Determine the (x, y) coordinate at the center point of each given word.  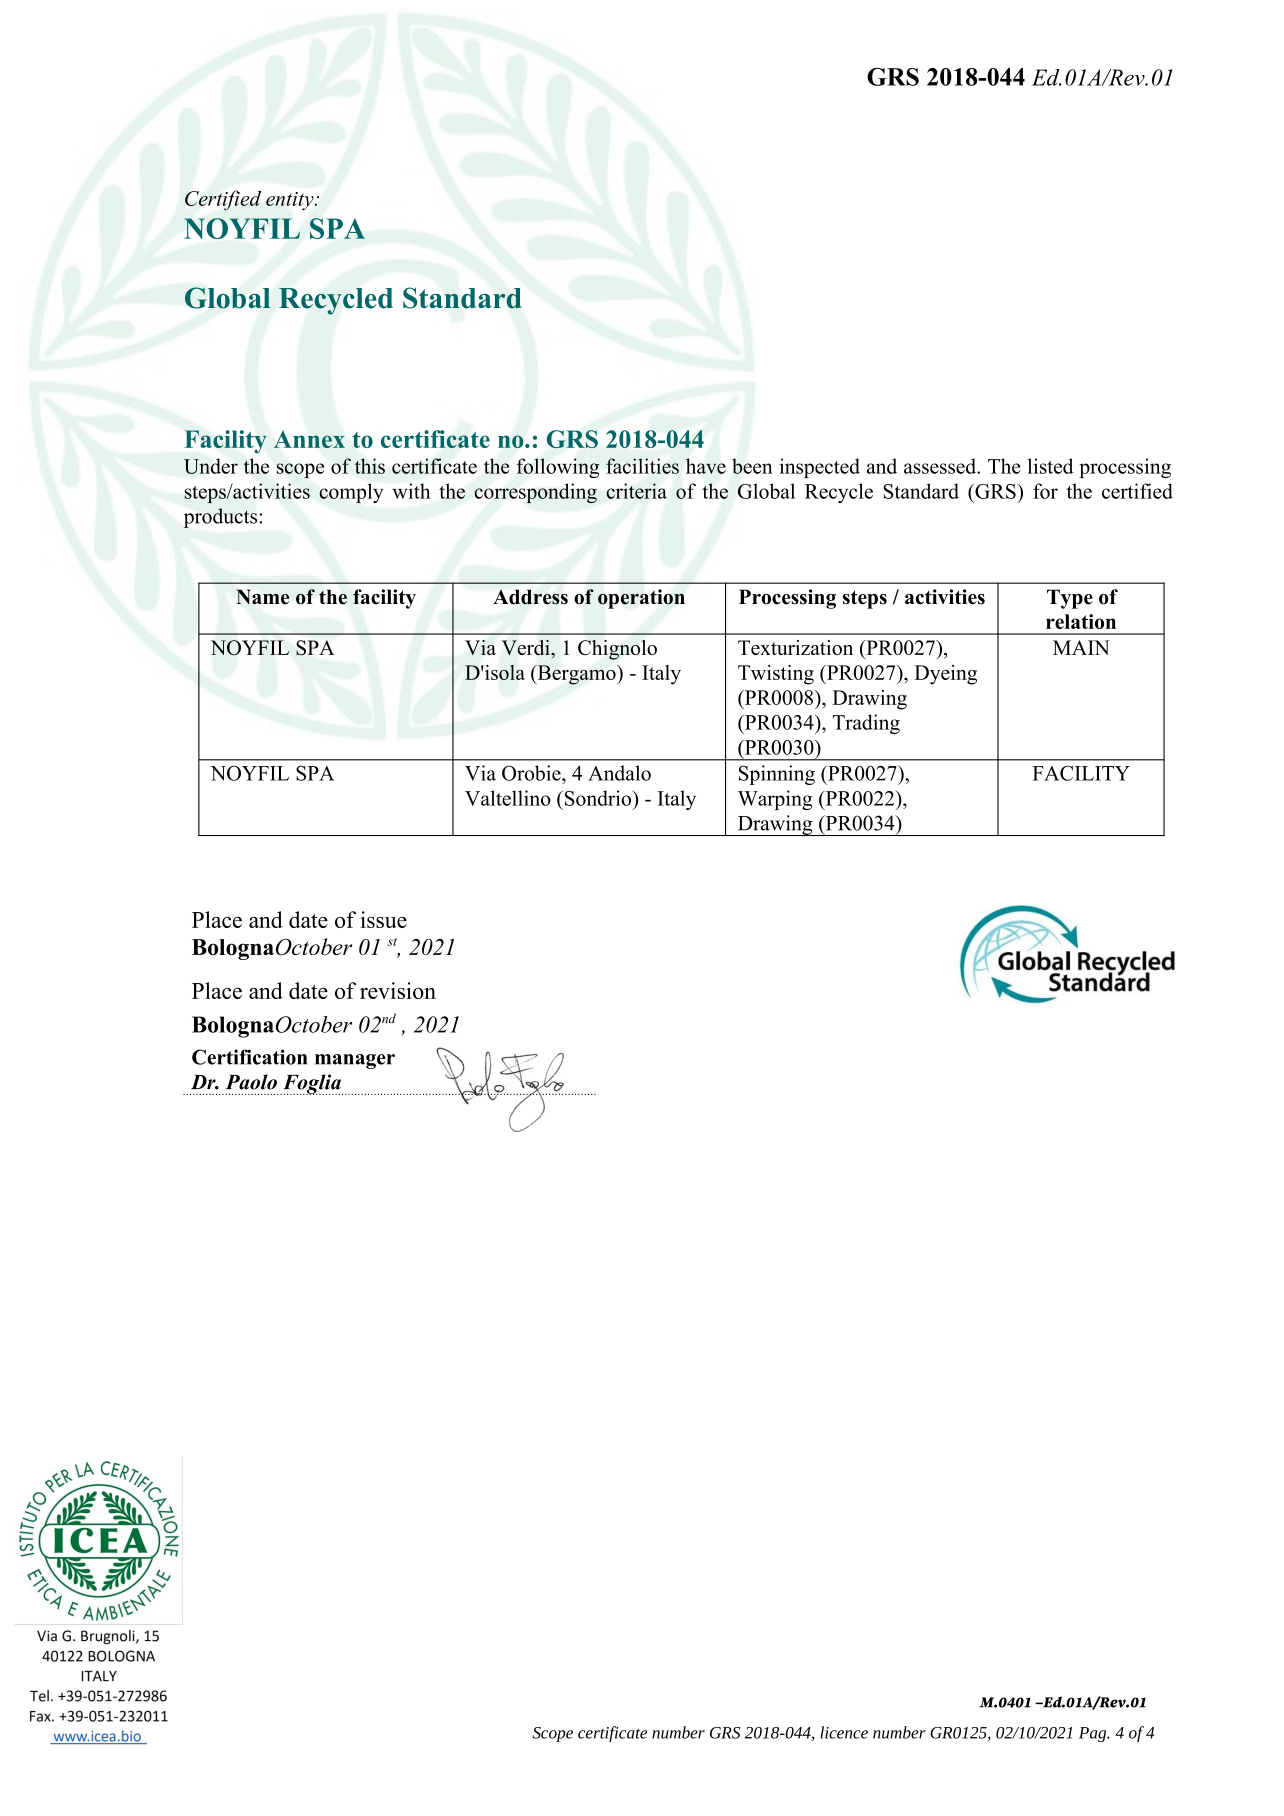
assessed (941, 466)
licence (844, 1732)
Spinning (777, 775)
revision (398, 990)
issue (383, 919)
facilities (642, 466)
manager (355, 1061)
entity (291, 201)
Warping (775, 800)
